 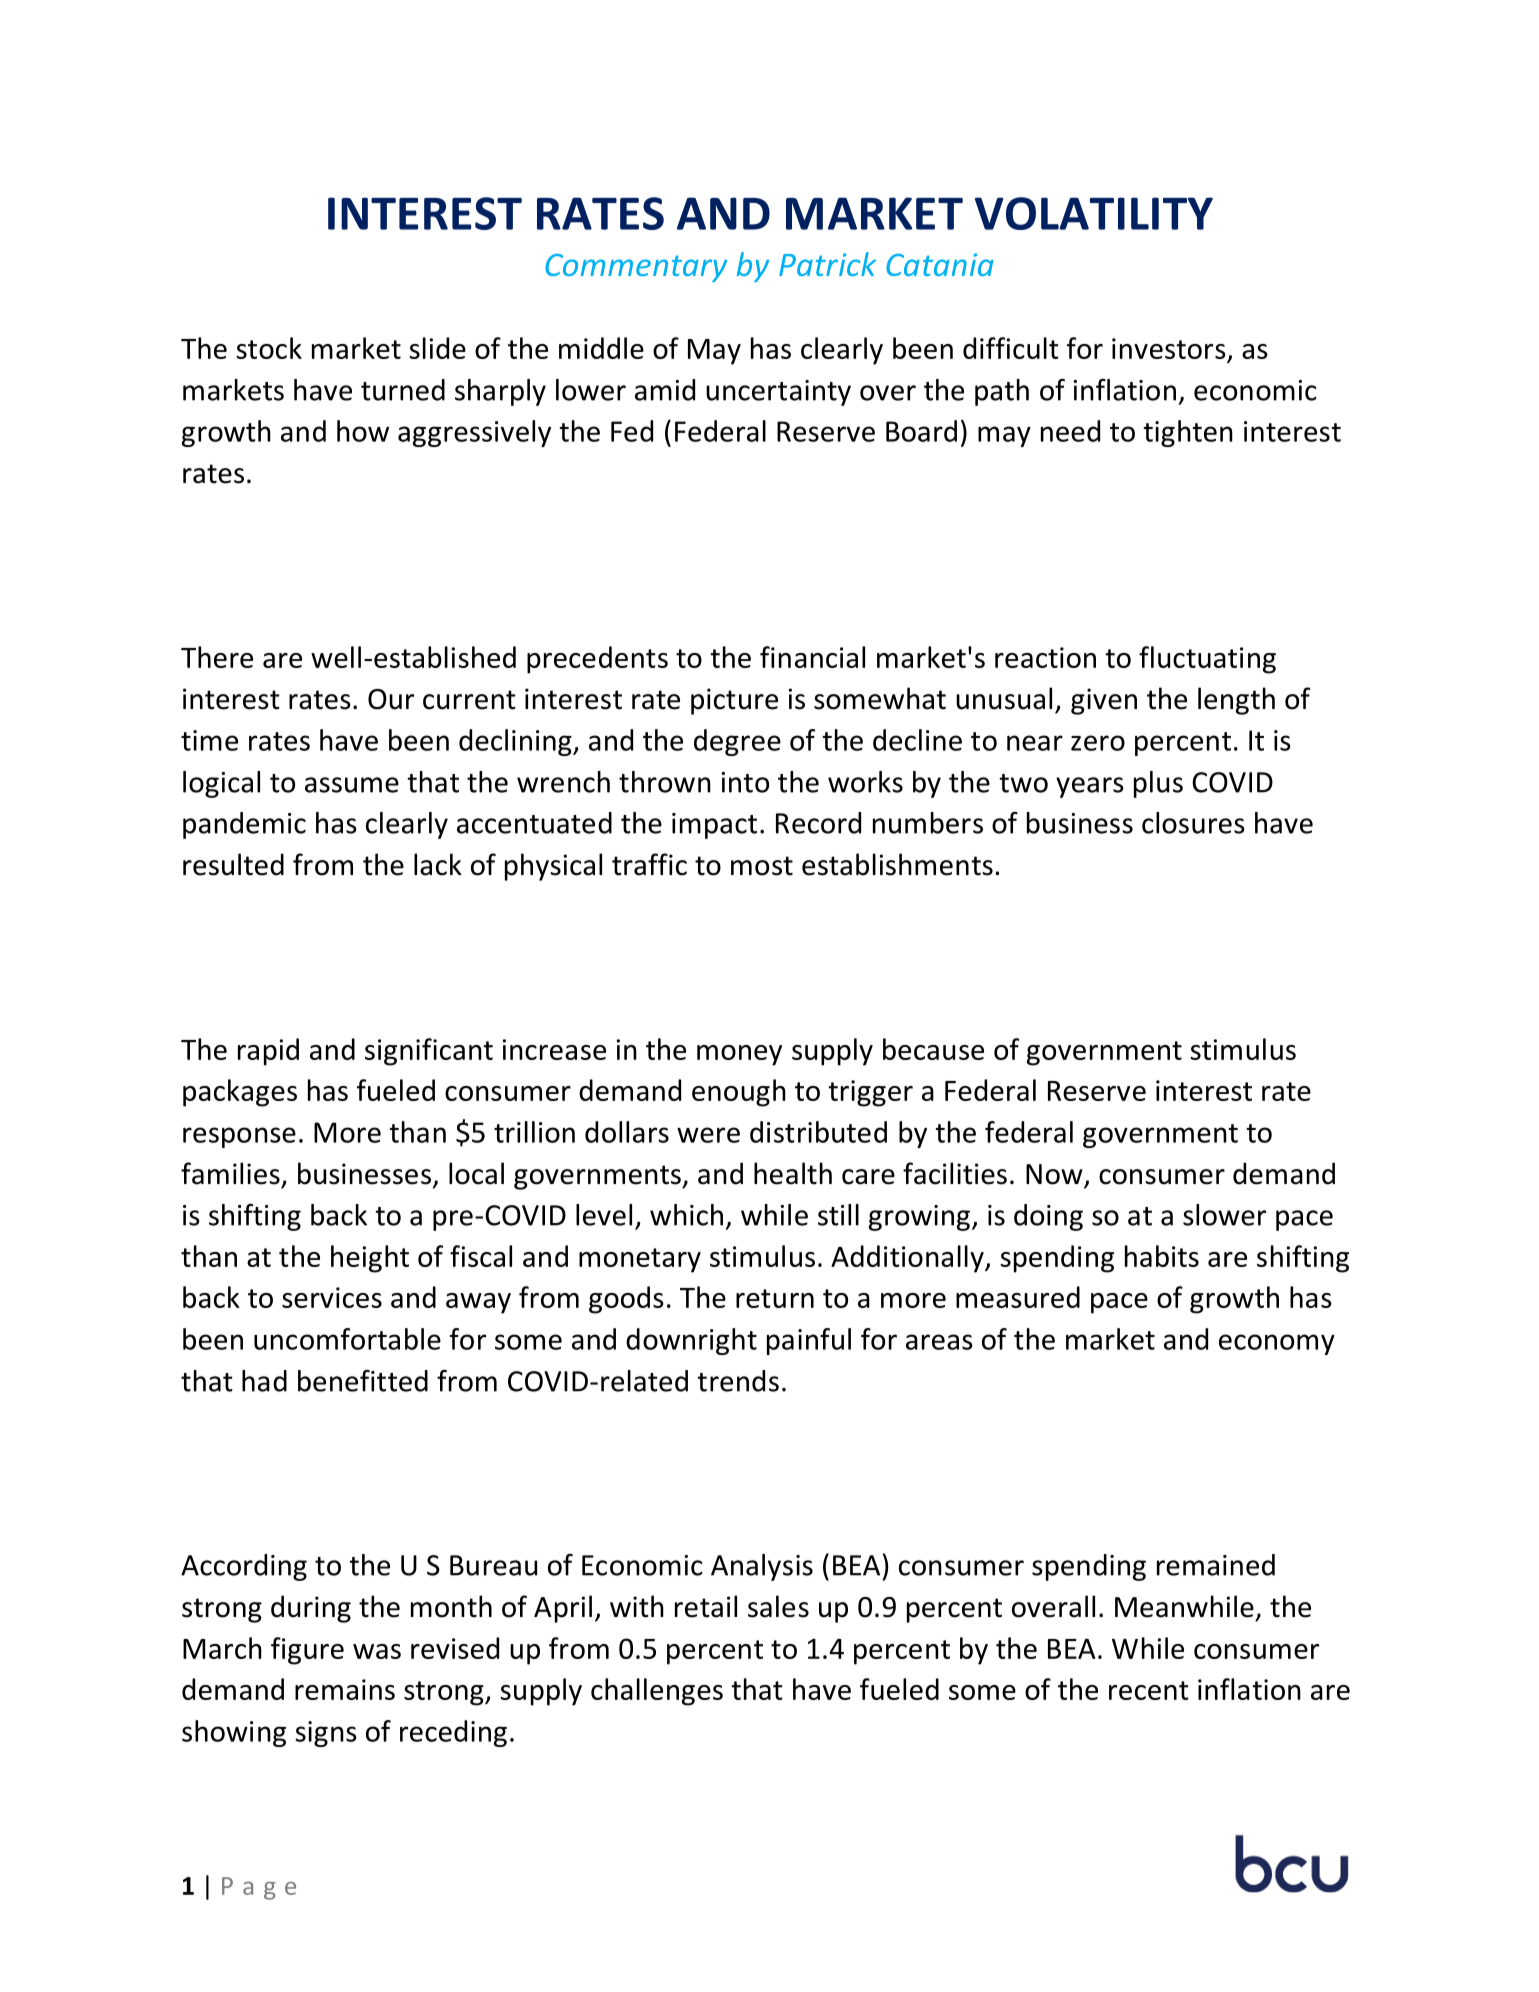 I want to click on stock, so click(x=269, y=348).
